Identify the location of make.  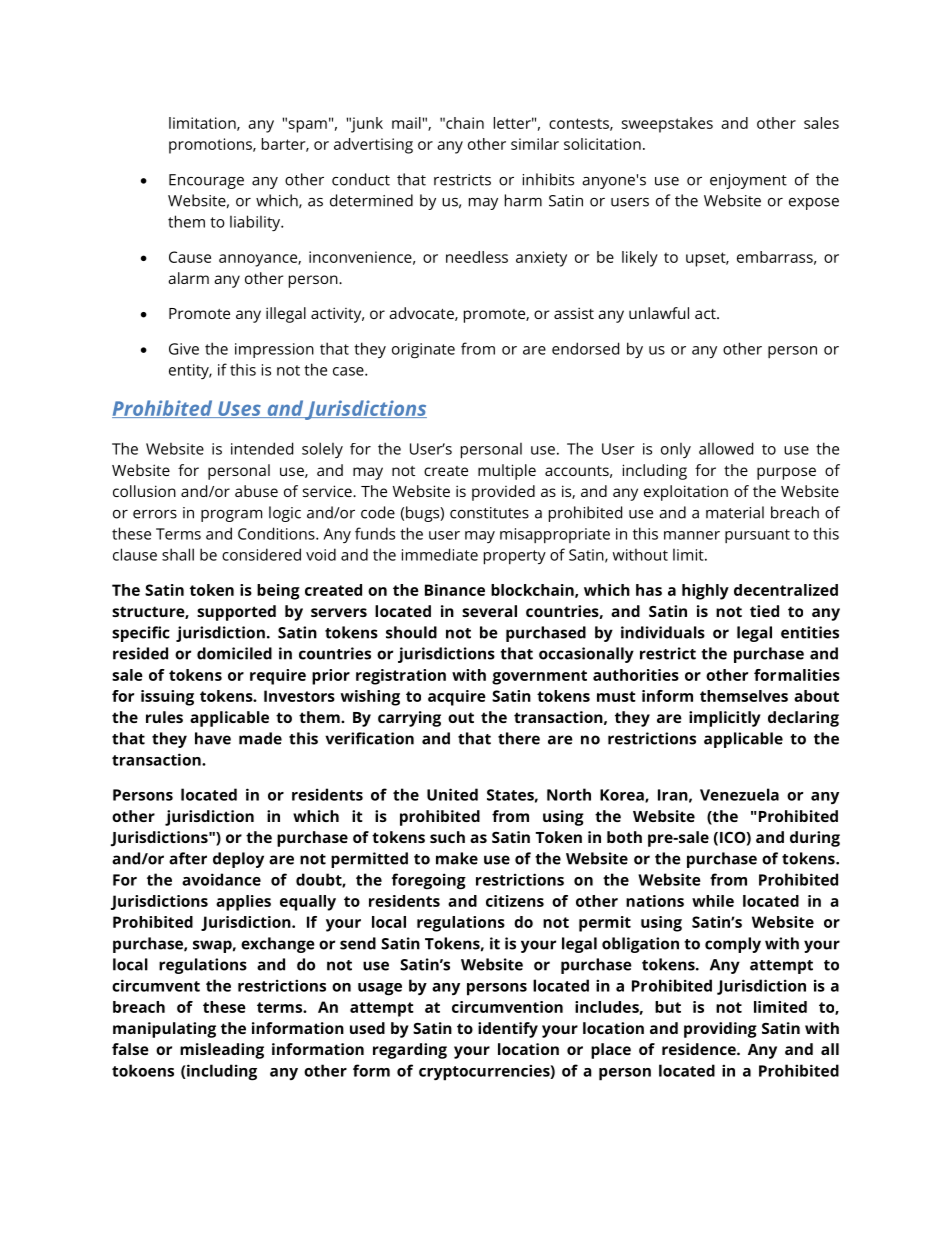
(457, 858).
